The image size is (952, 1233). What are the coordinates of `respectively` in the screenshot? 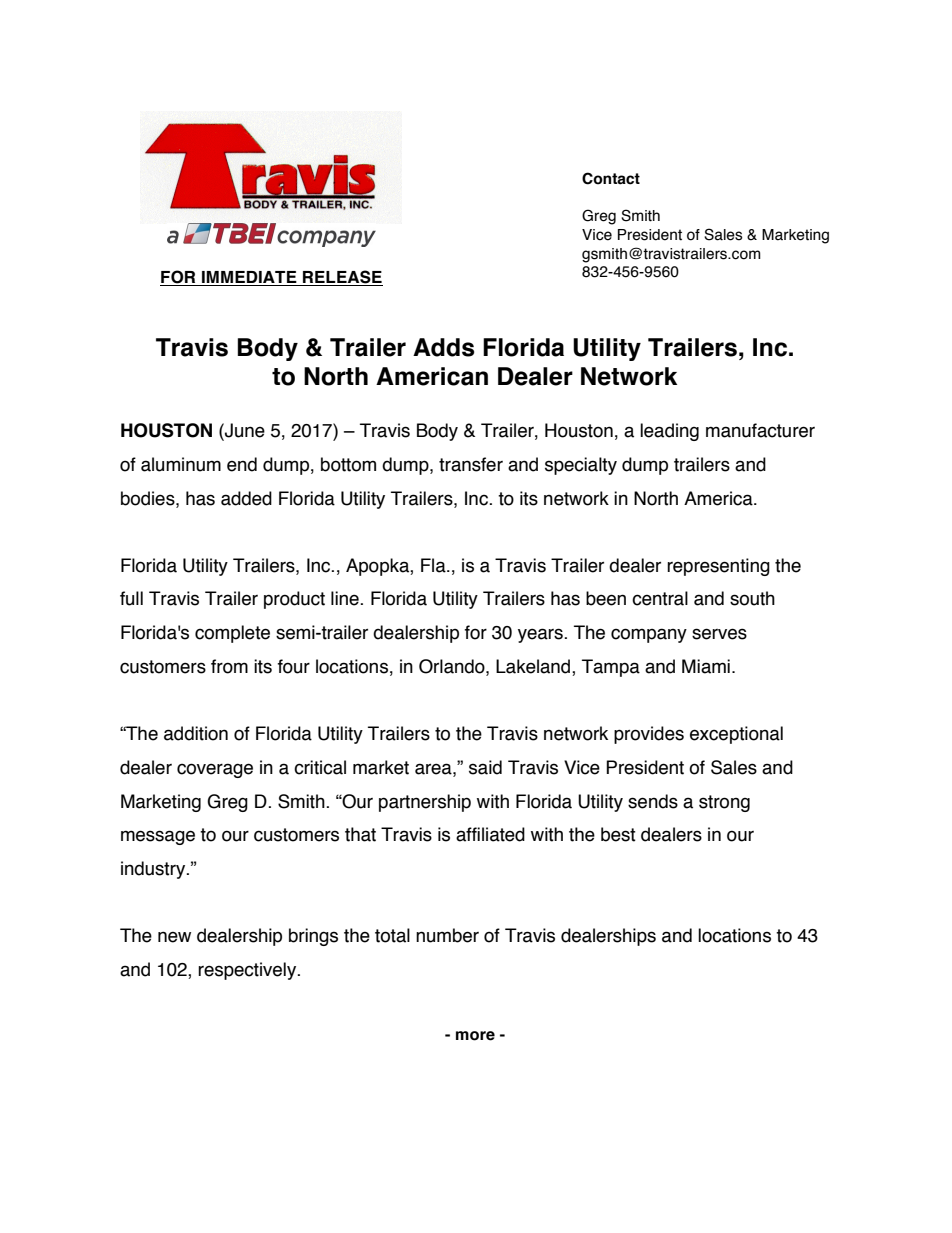 It's located at (248, 971).
